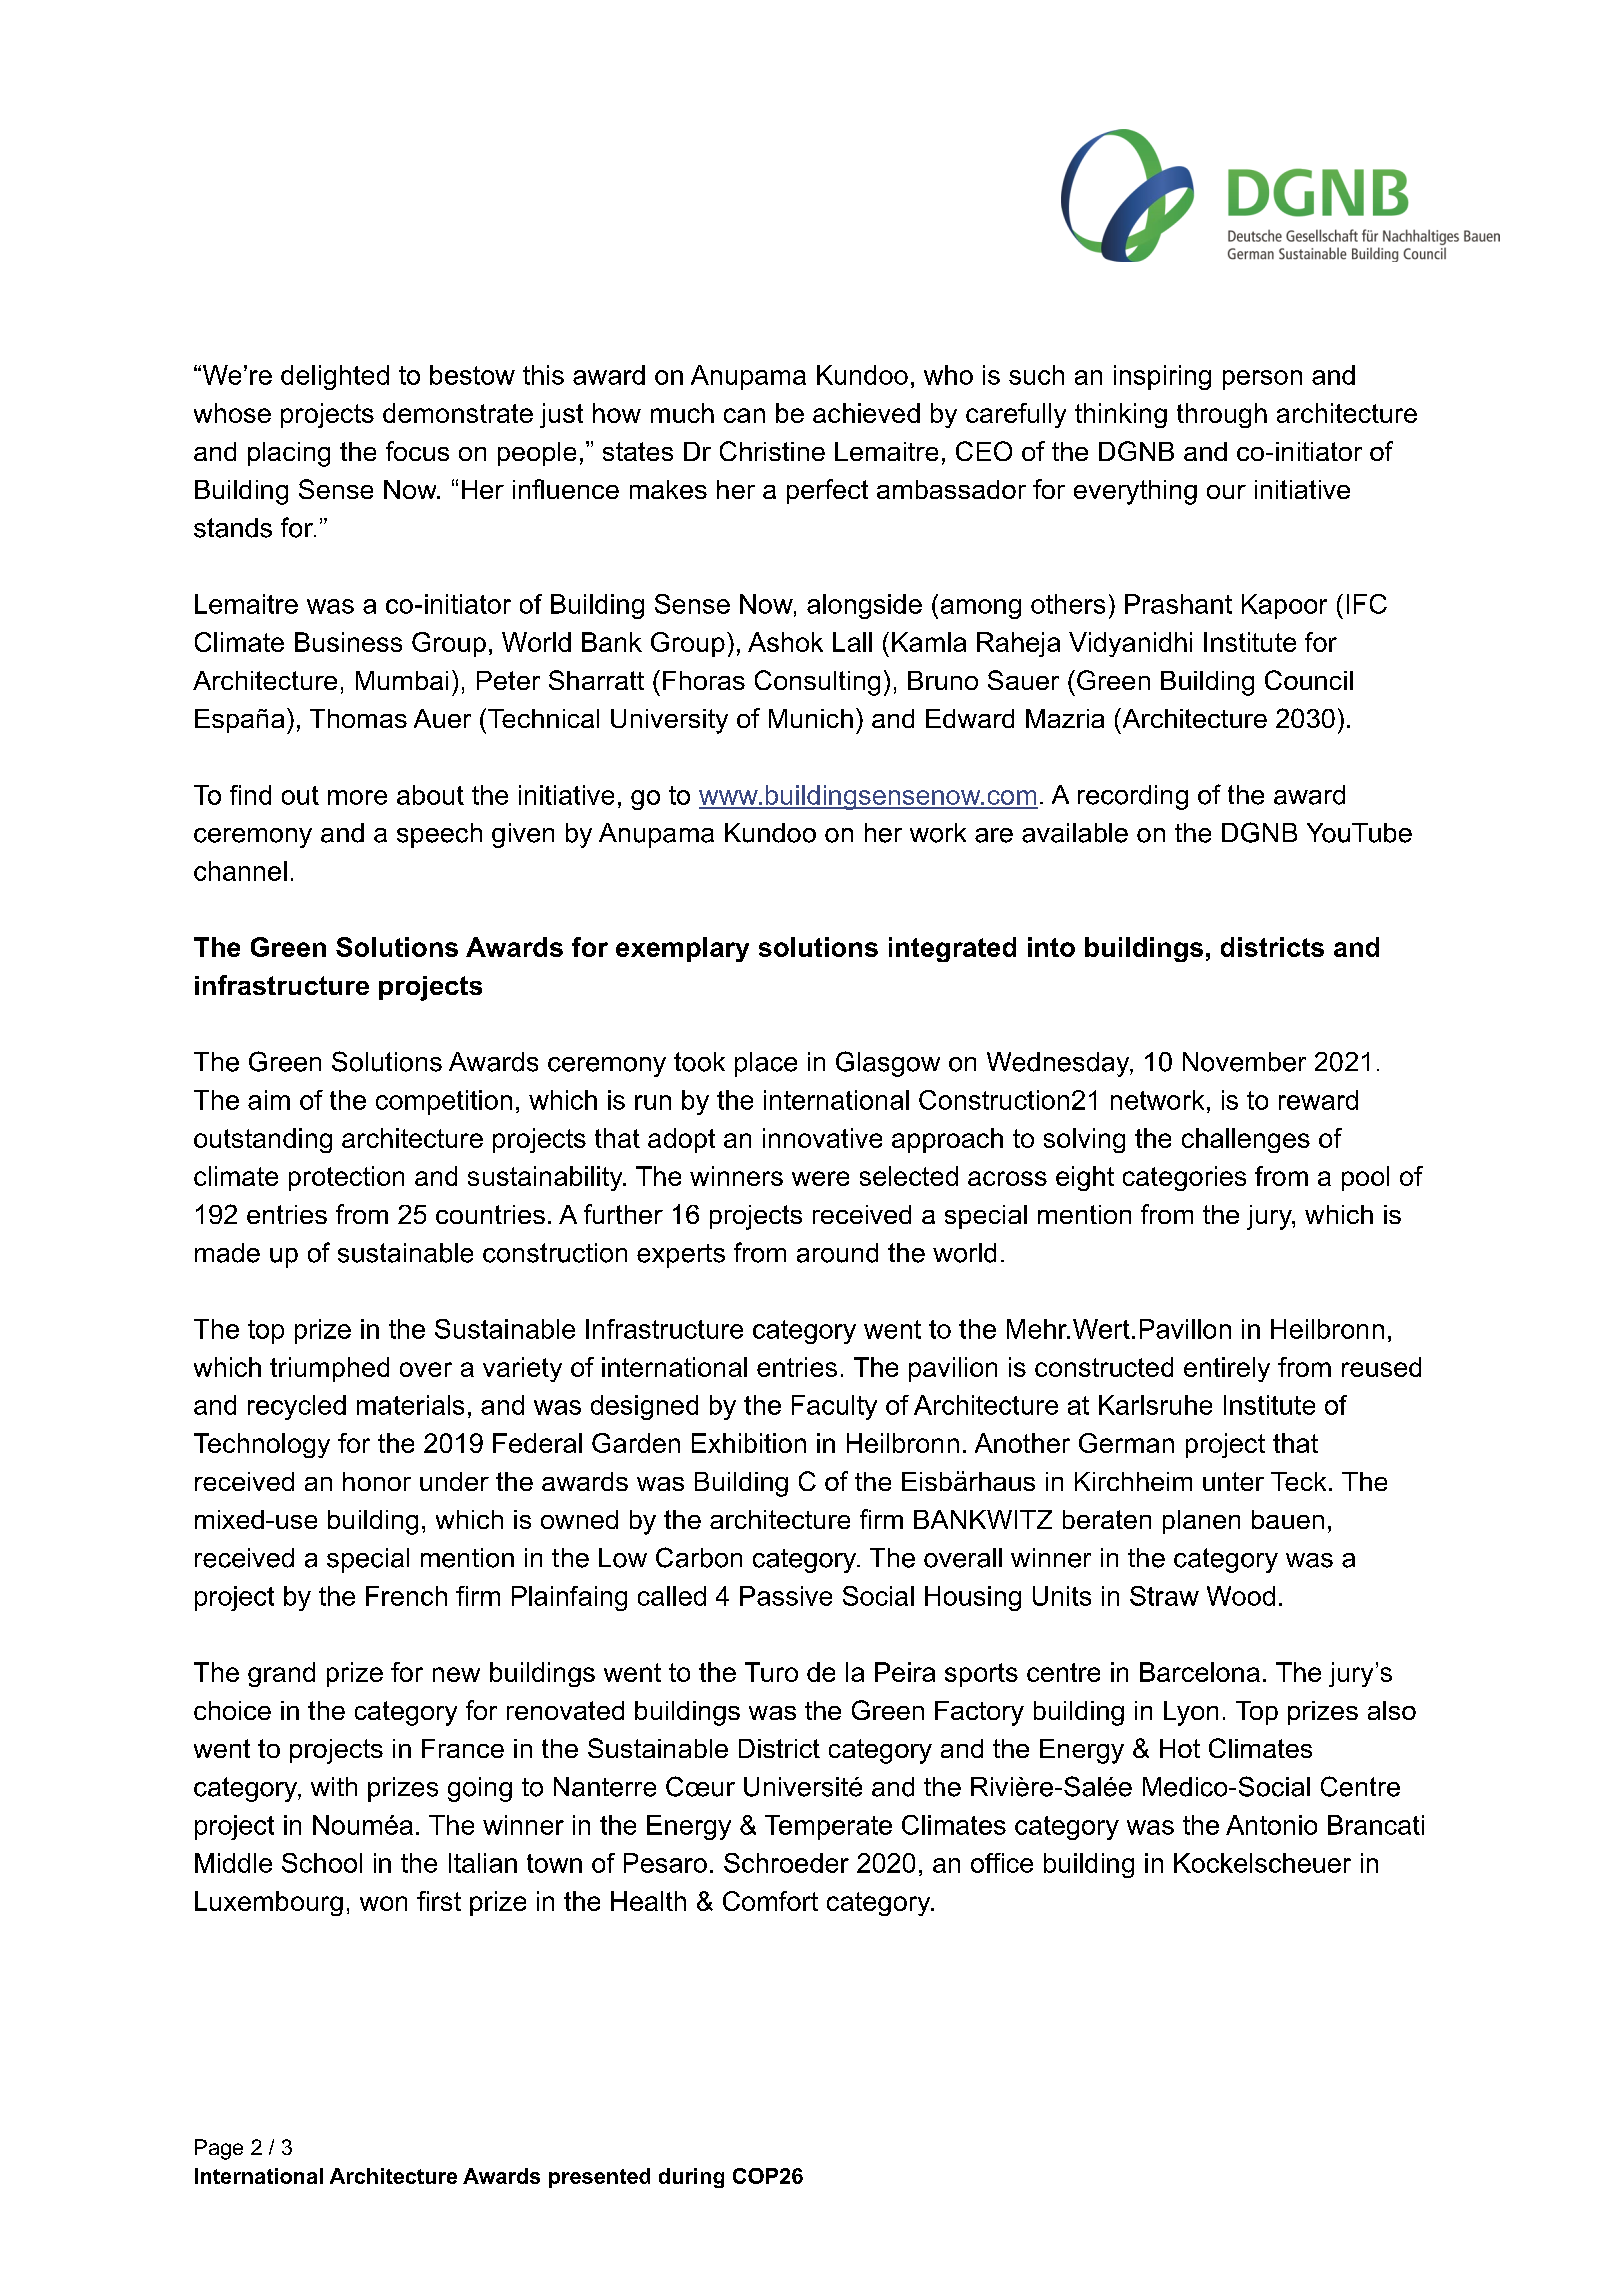  I want to click on Munich, so click(811, 718).
